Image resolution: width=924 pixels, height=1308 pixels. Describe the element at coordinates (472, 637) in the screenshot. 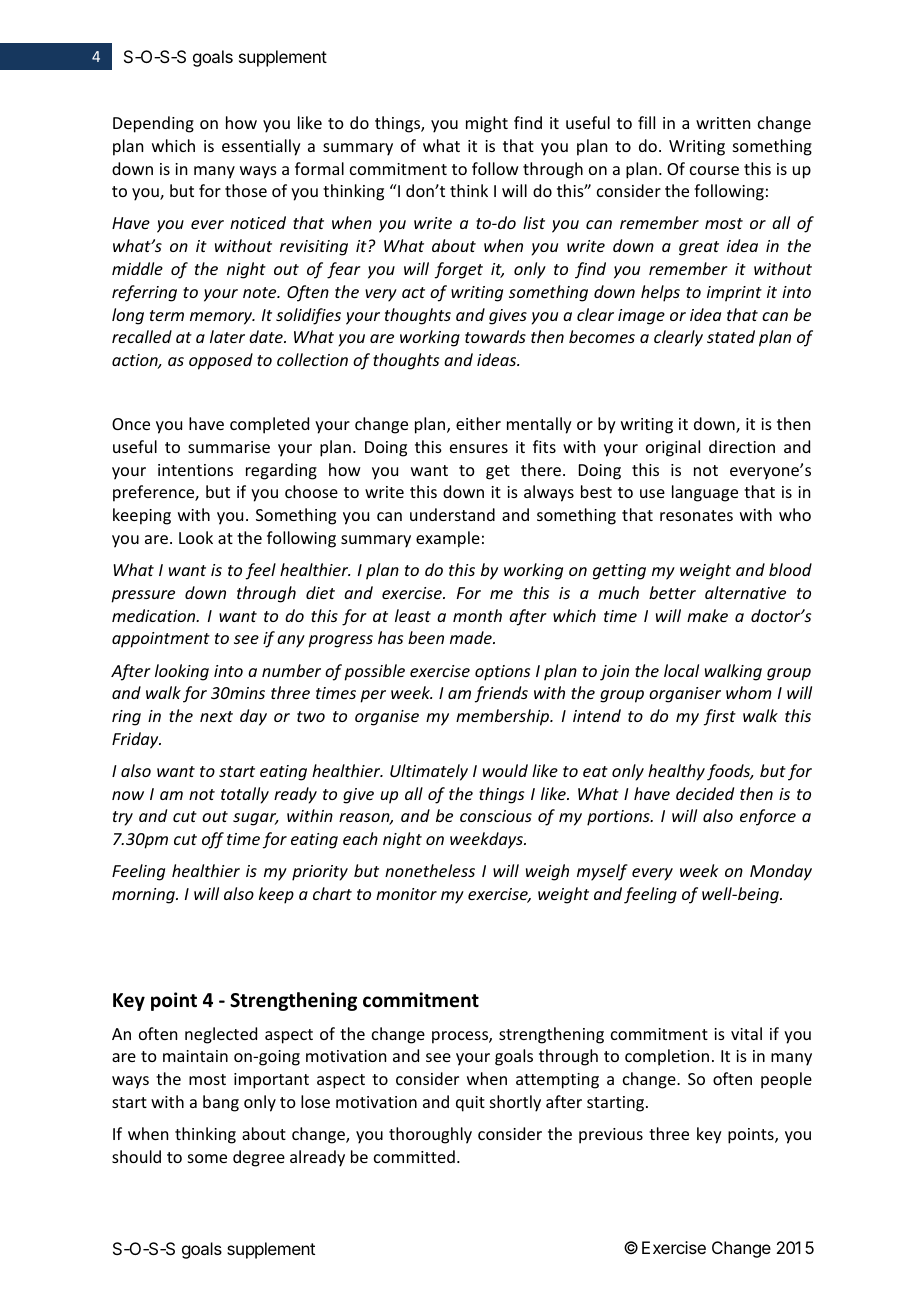

I see `made` at that location.
